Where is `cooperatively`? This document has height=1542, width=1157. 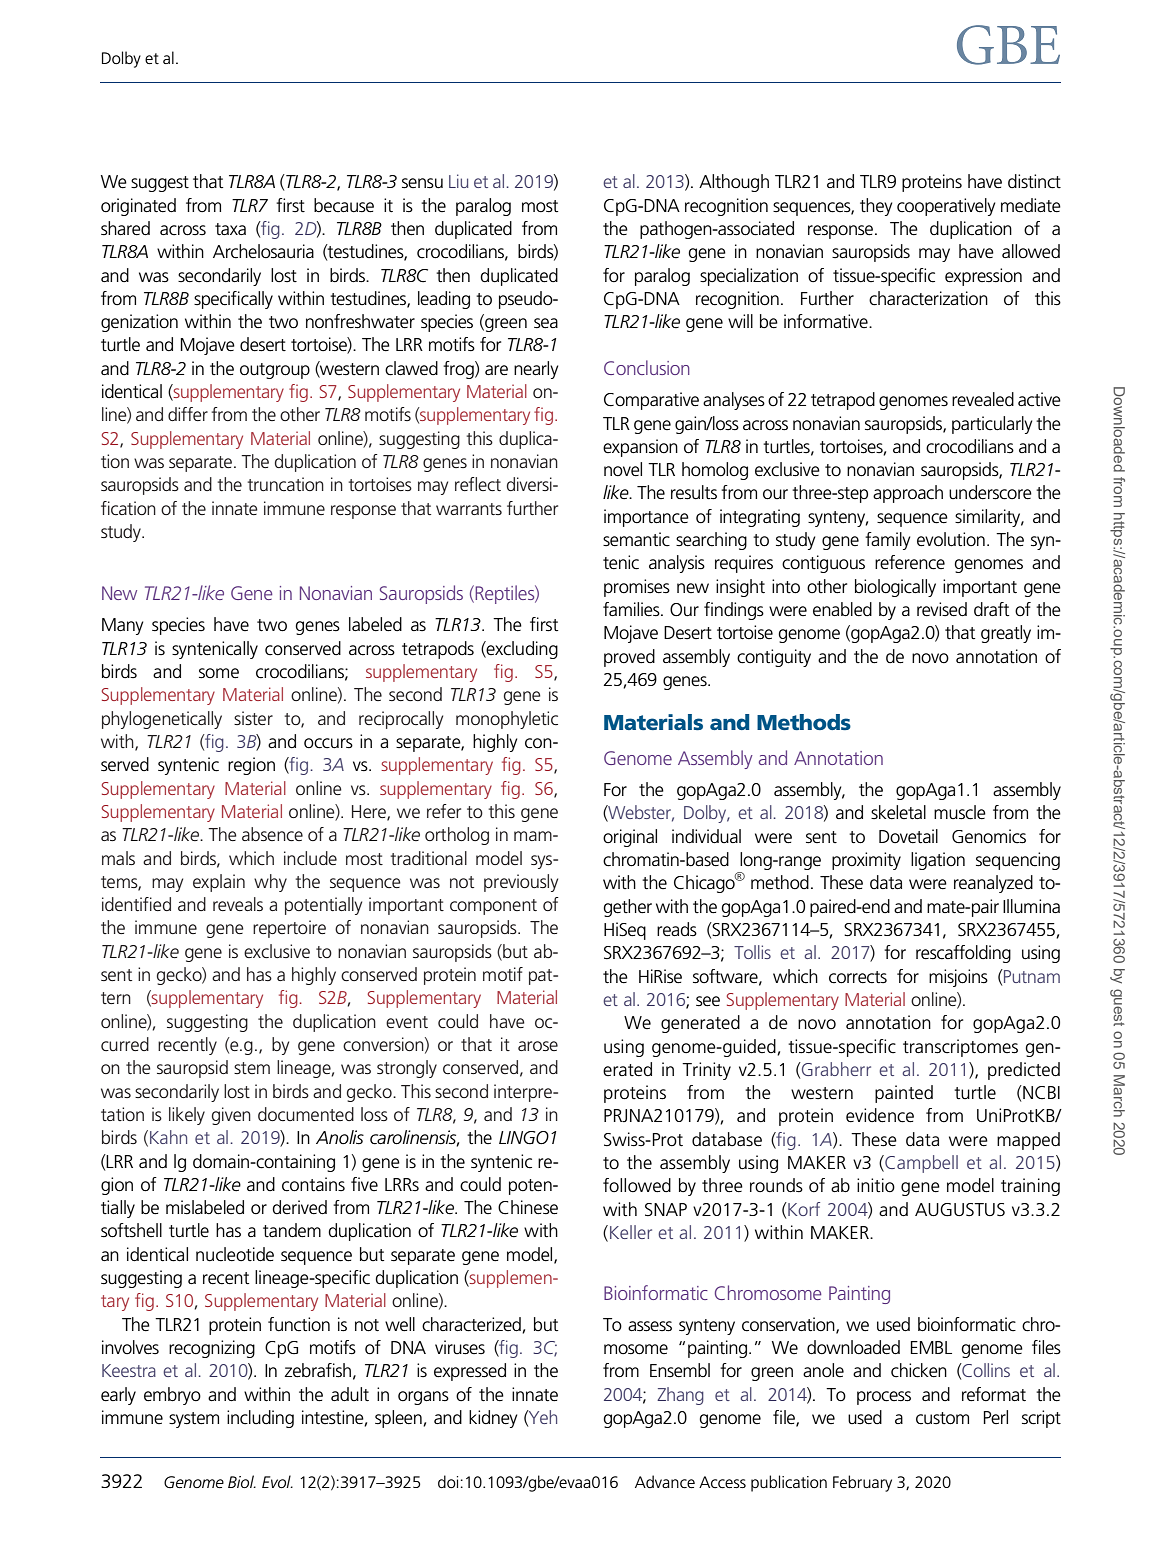 cooperatively is located at coordinates (946, 207).
